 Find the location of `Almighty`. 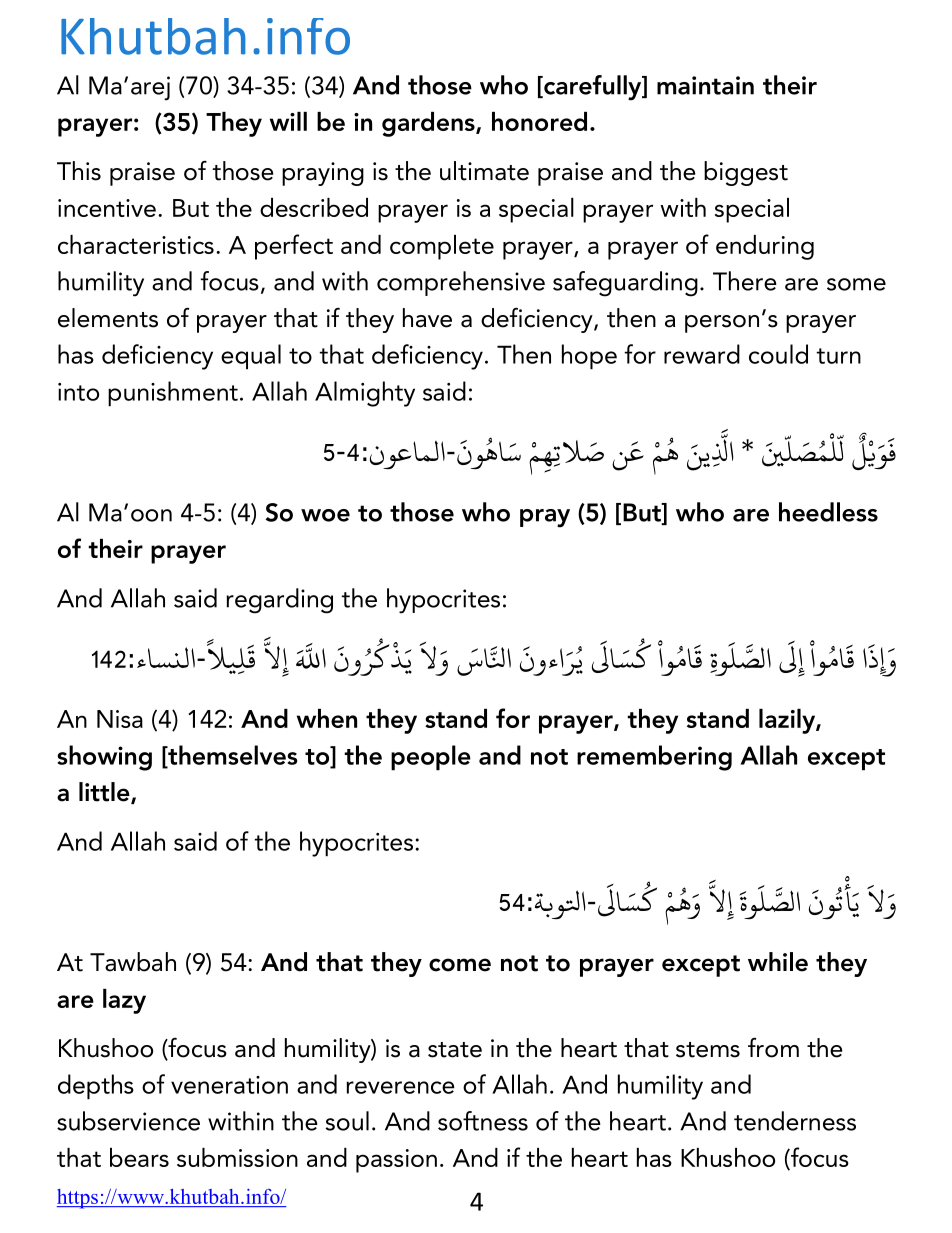

Almighty is located at coordinates (365, 394).
